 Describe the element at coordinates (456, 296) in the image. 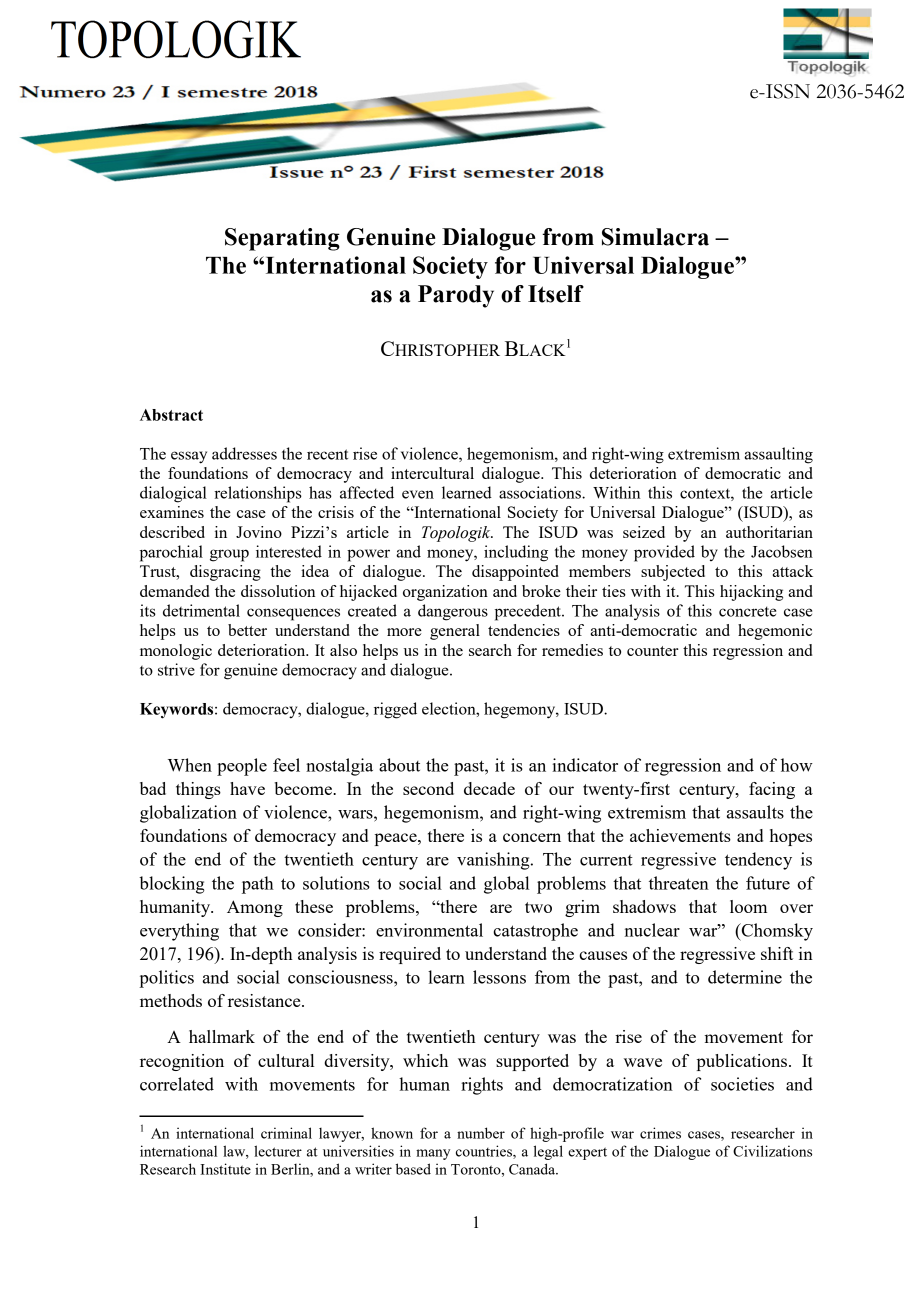

I see `Parody` at that location.
